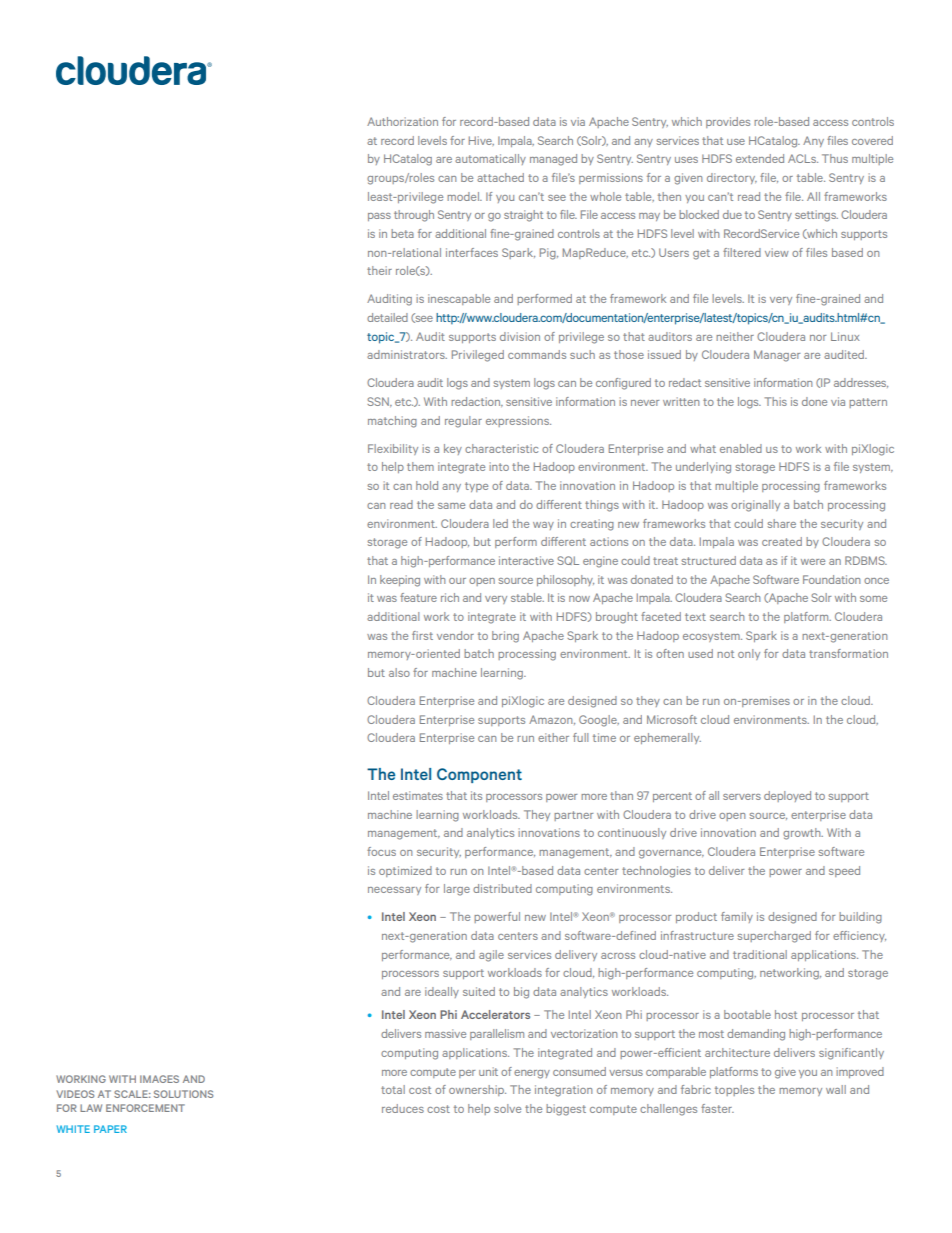 Image resolution: width=952 pixels, height=1233 pixels. What do you see at coordinates (477, 1090) in the screenshot?
I see `ownership` at bounding box center [477, 1090].
